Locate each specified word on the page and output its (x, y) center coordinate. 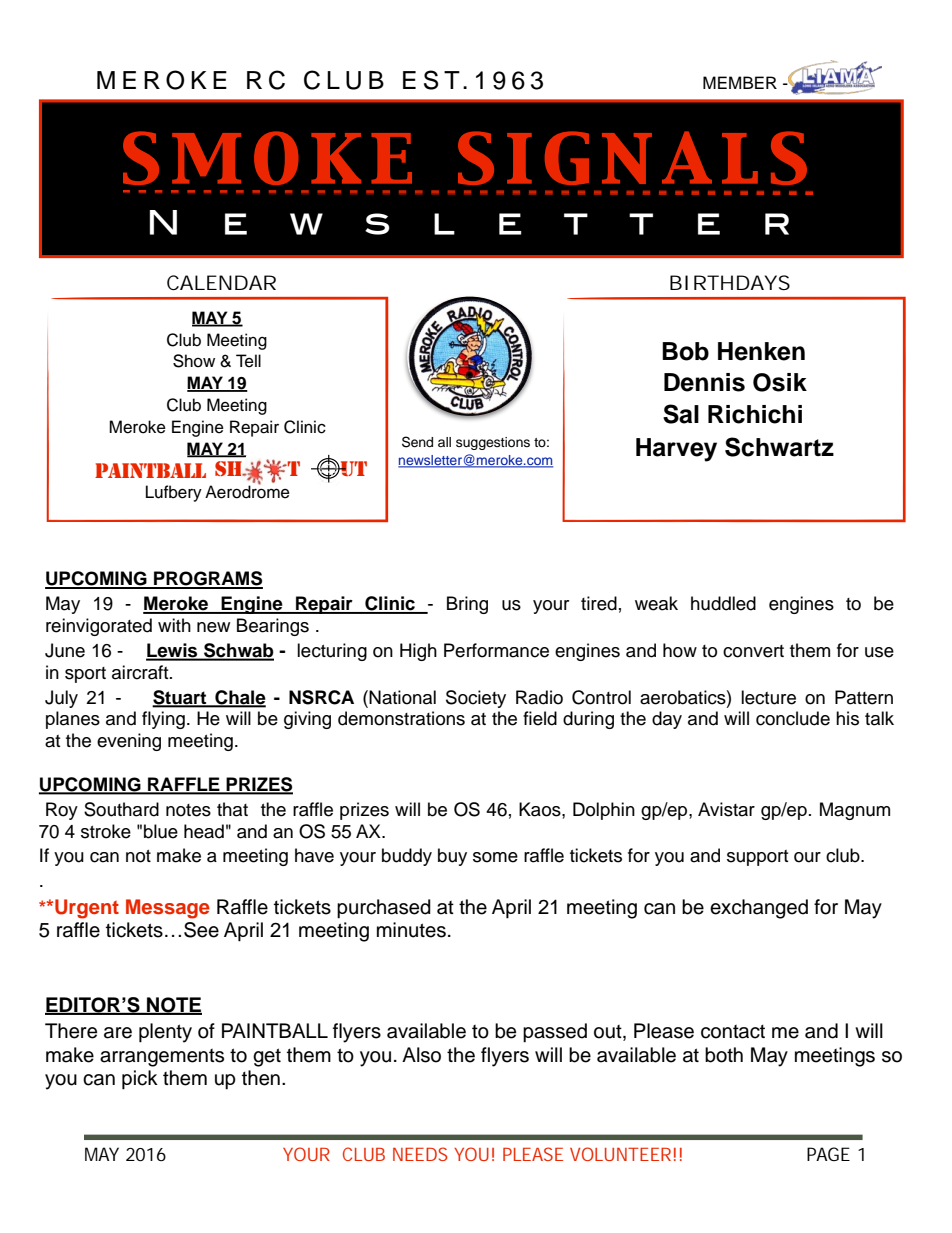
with (174, 625)
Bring (467, 605)
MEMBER (740, 82)
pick (140, 1080)
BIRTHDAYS (730, 283)
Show (194, 361)
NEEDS (420, 1154)
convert (753, 651)
